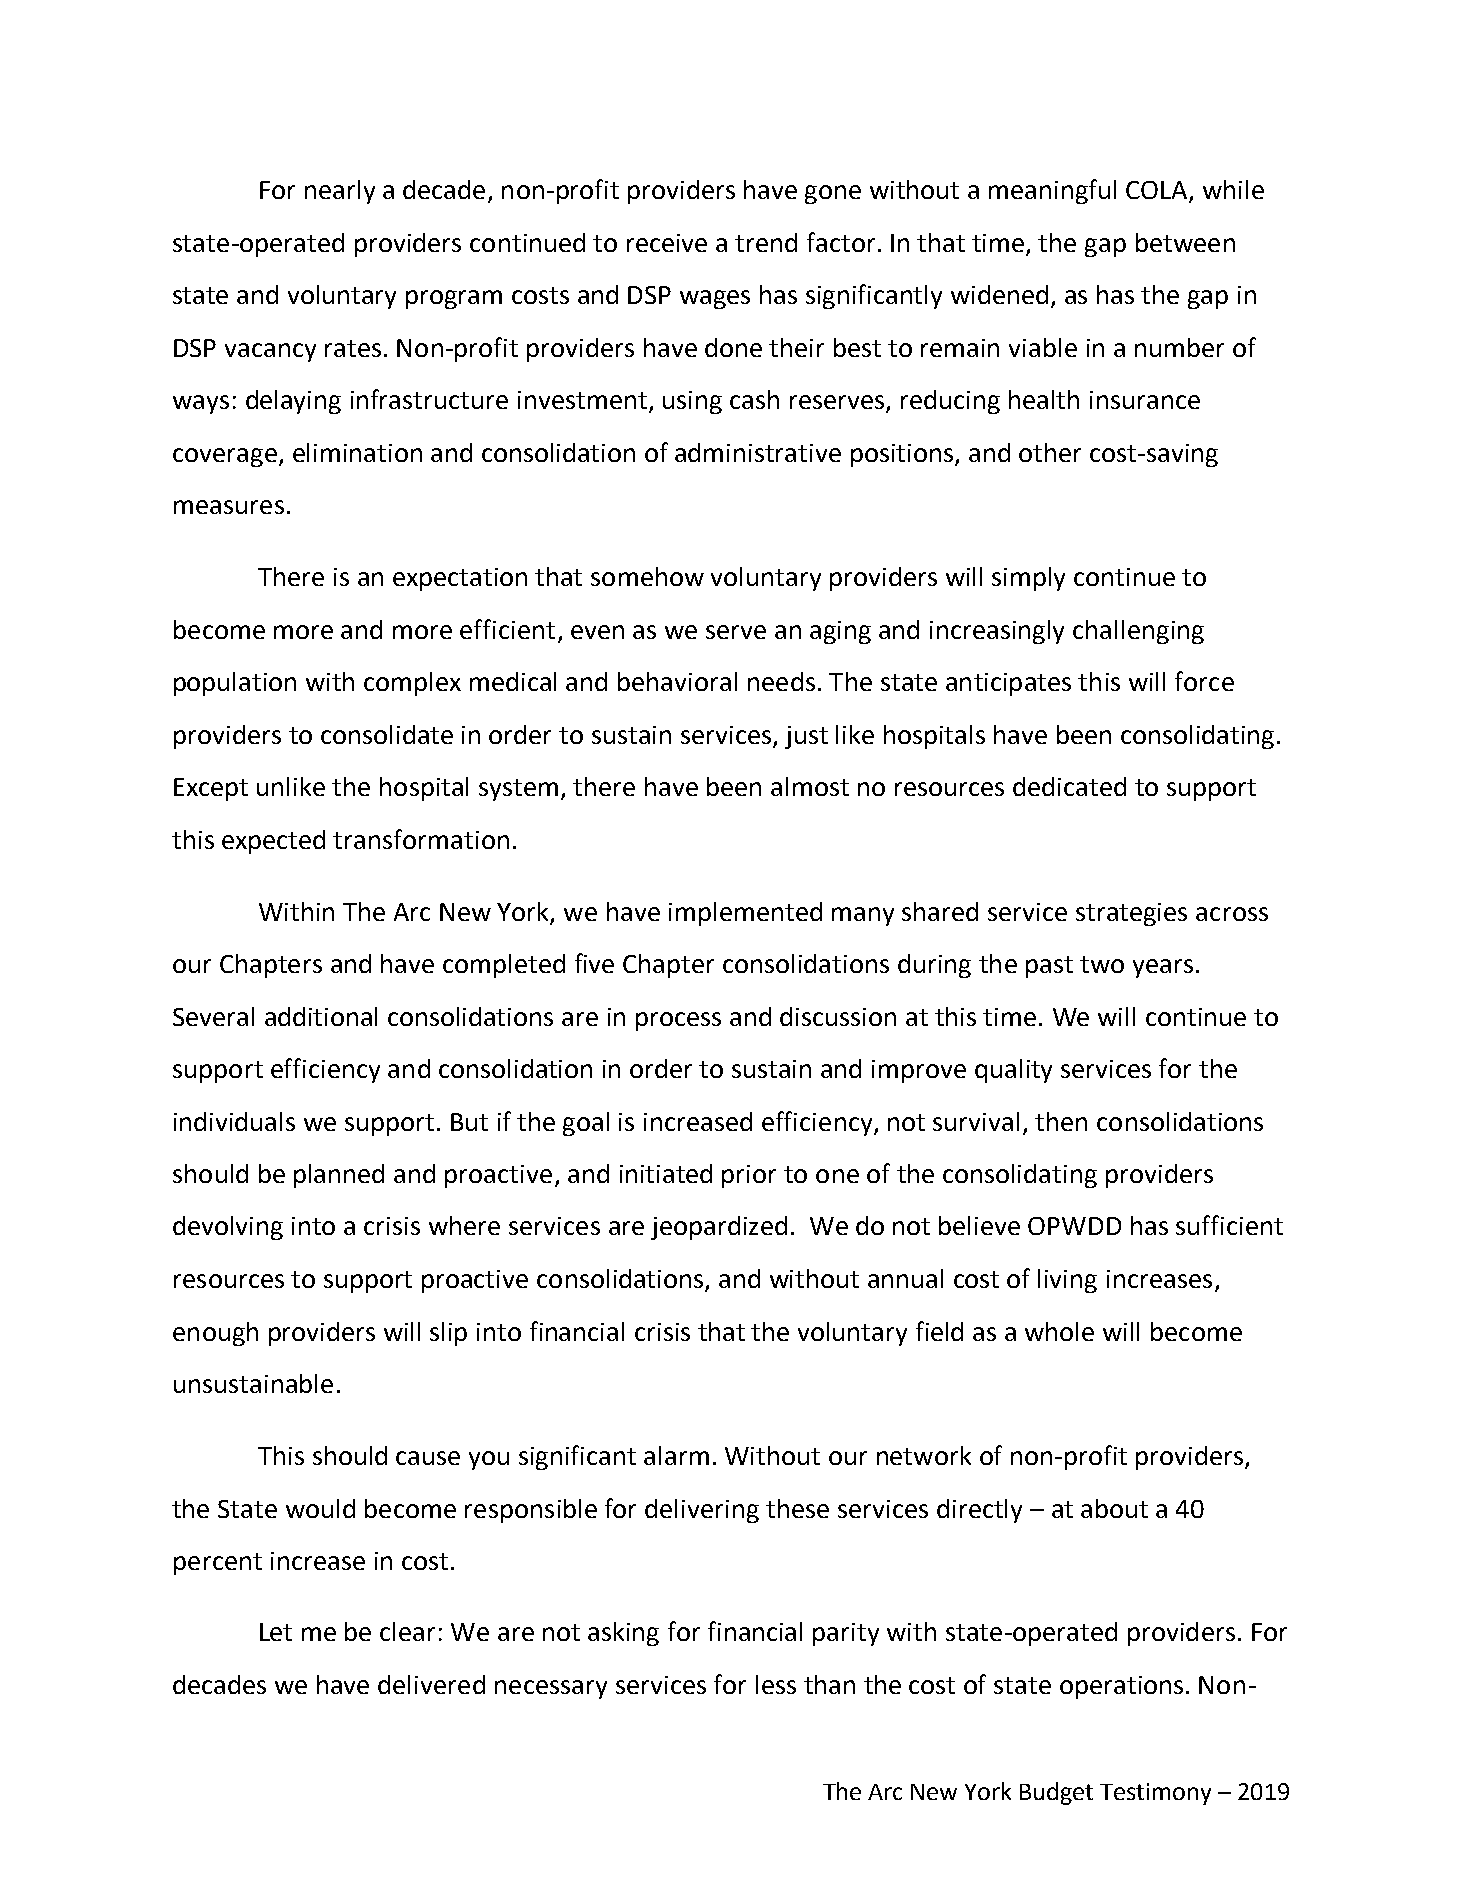 The image size is (1462, 1893). What do you see at coordinates (340, 192) in the screenshot?
I see `nearly` at bounding box center [340, 192].
